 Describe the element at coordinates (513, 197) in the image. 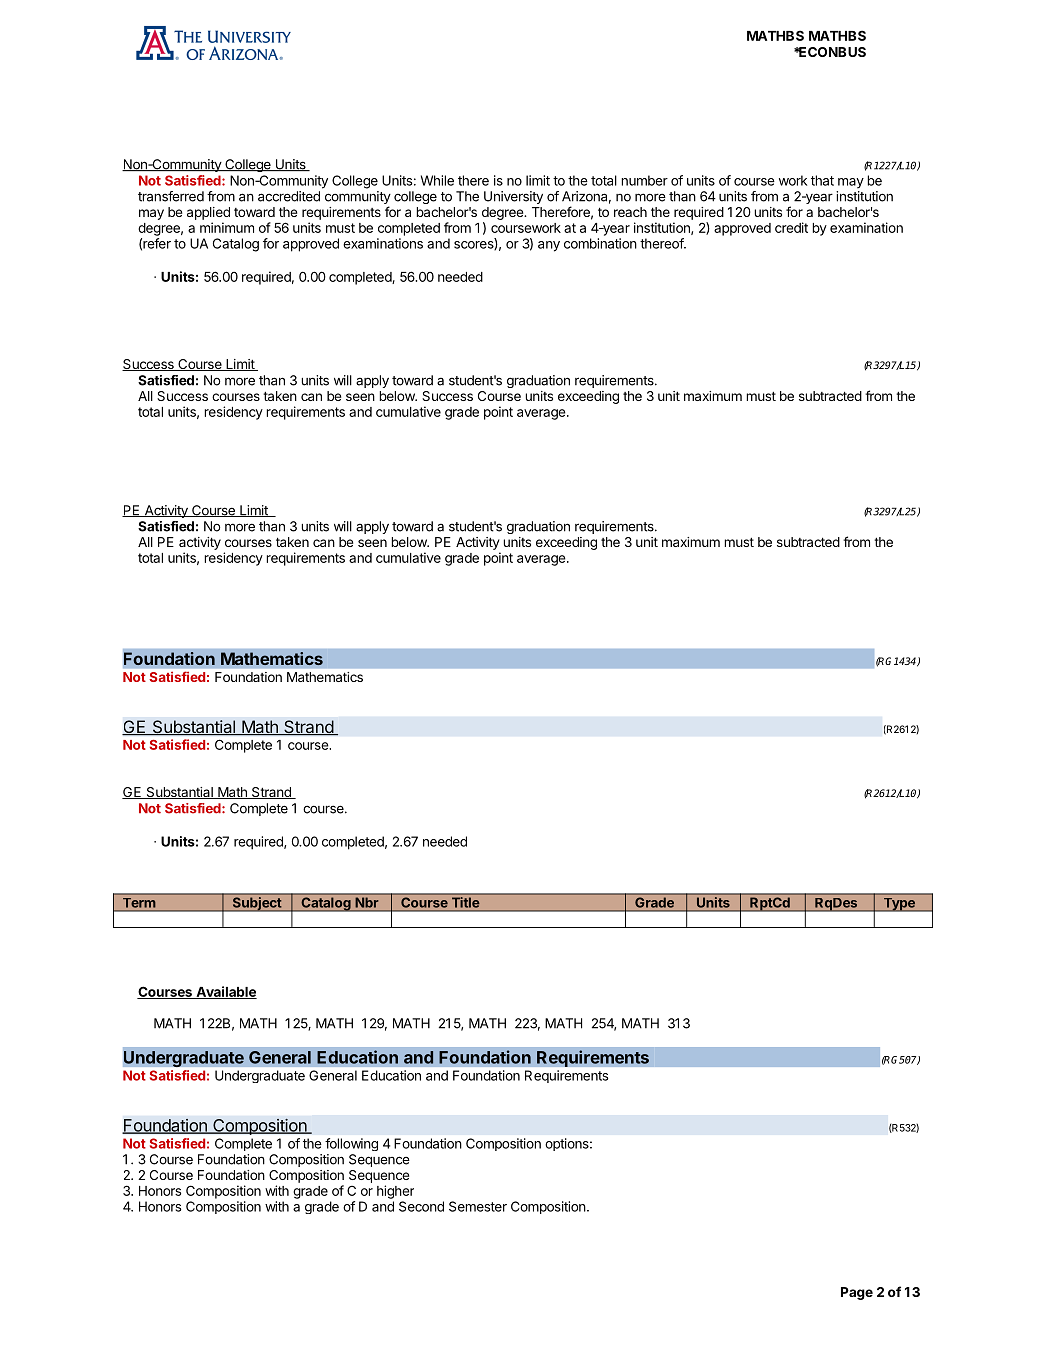

I see `University` at that location.
